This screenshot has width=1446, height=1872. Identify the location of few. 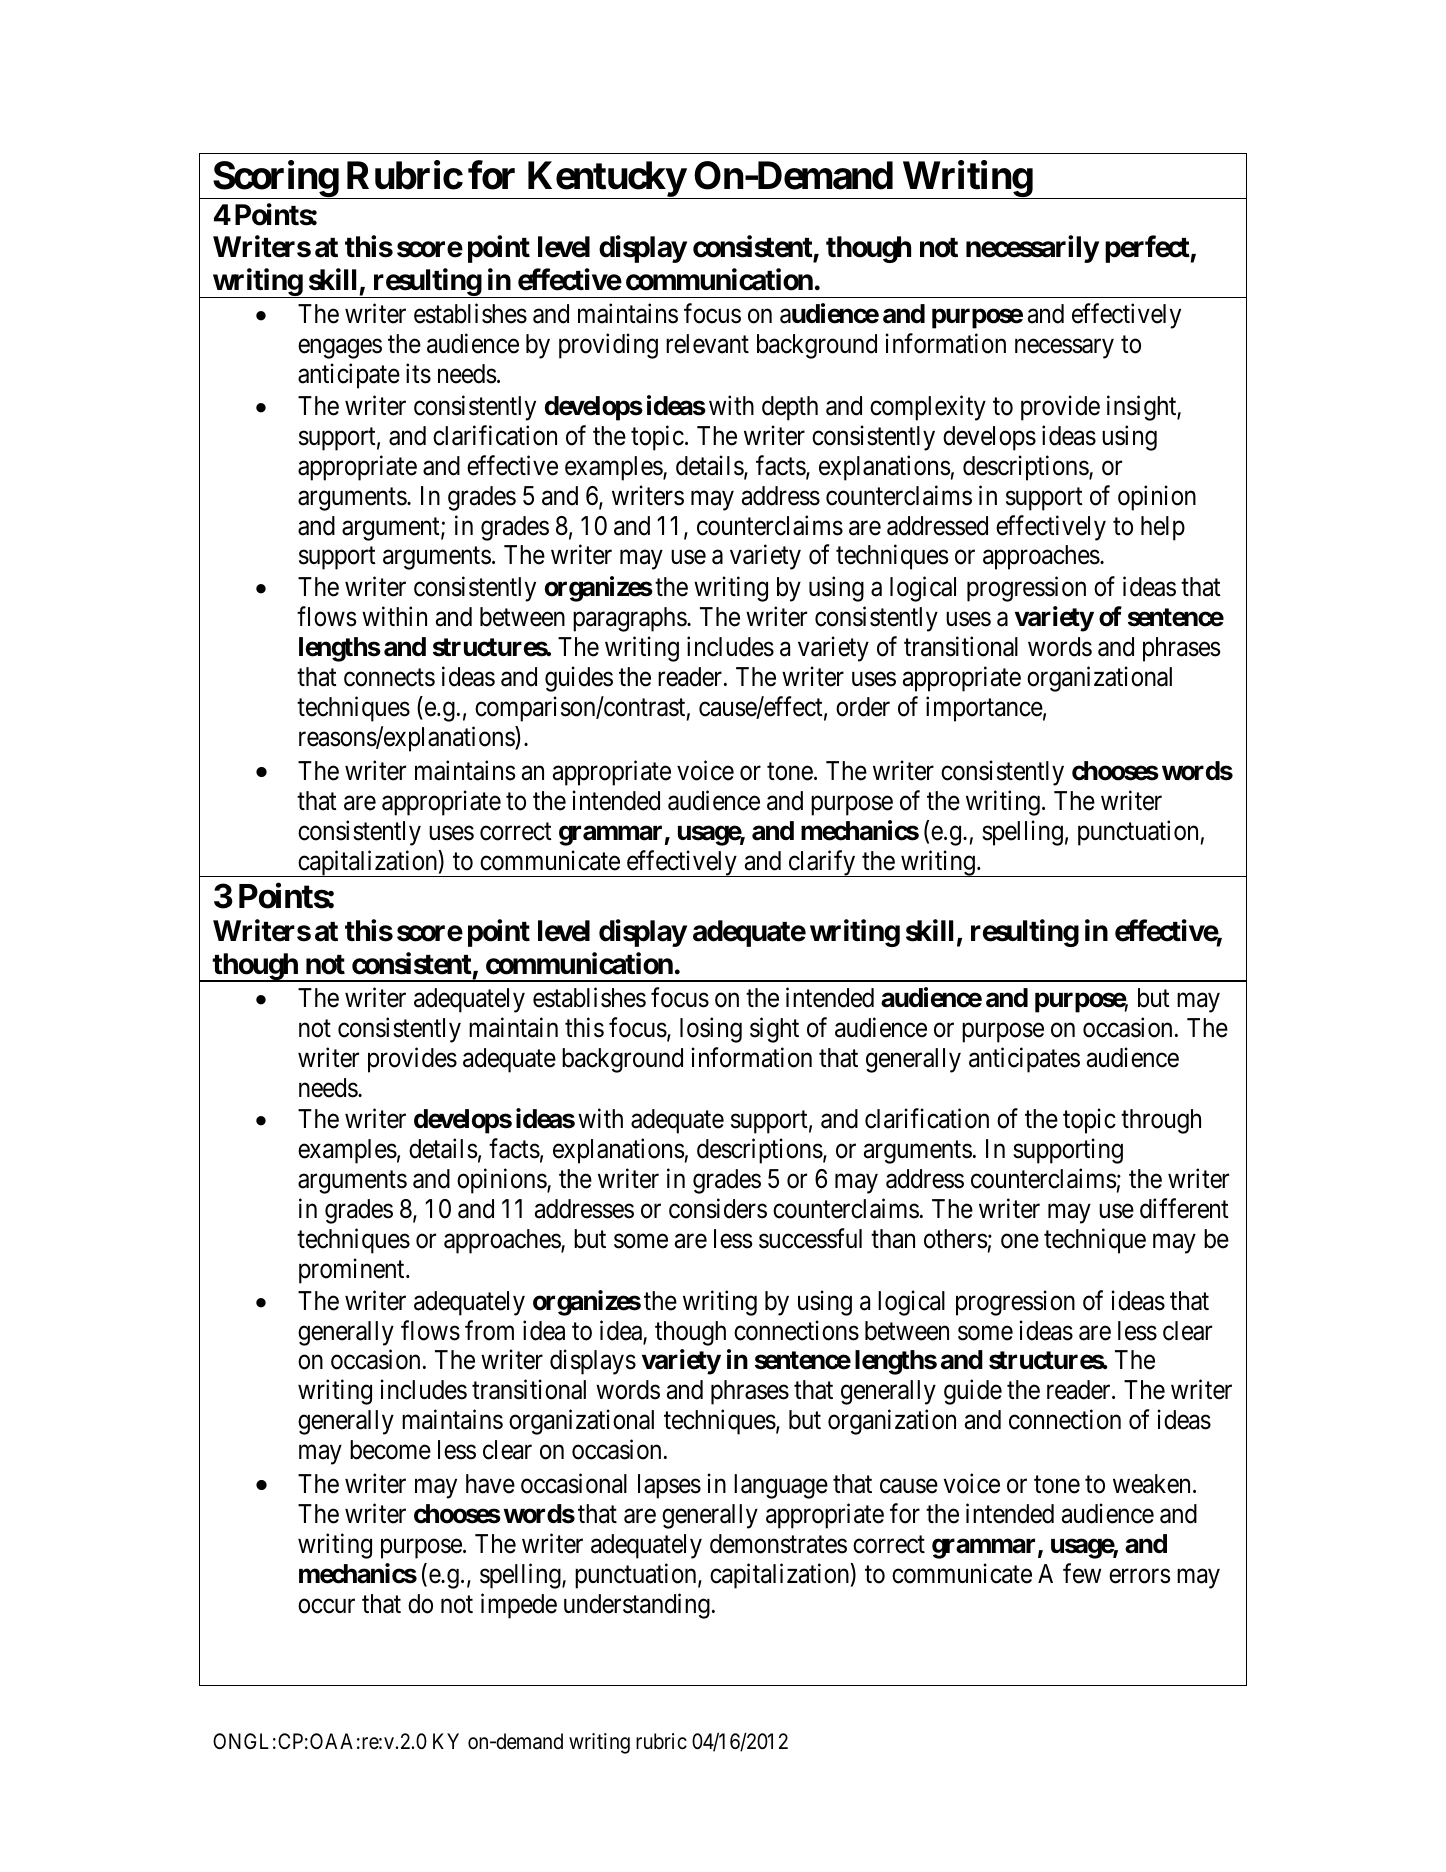
(1082, 1573).
